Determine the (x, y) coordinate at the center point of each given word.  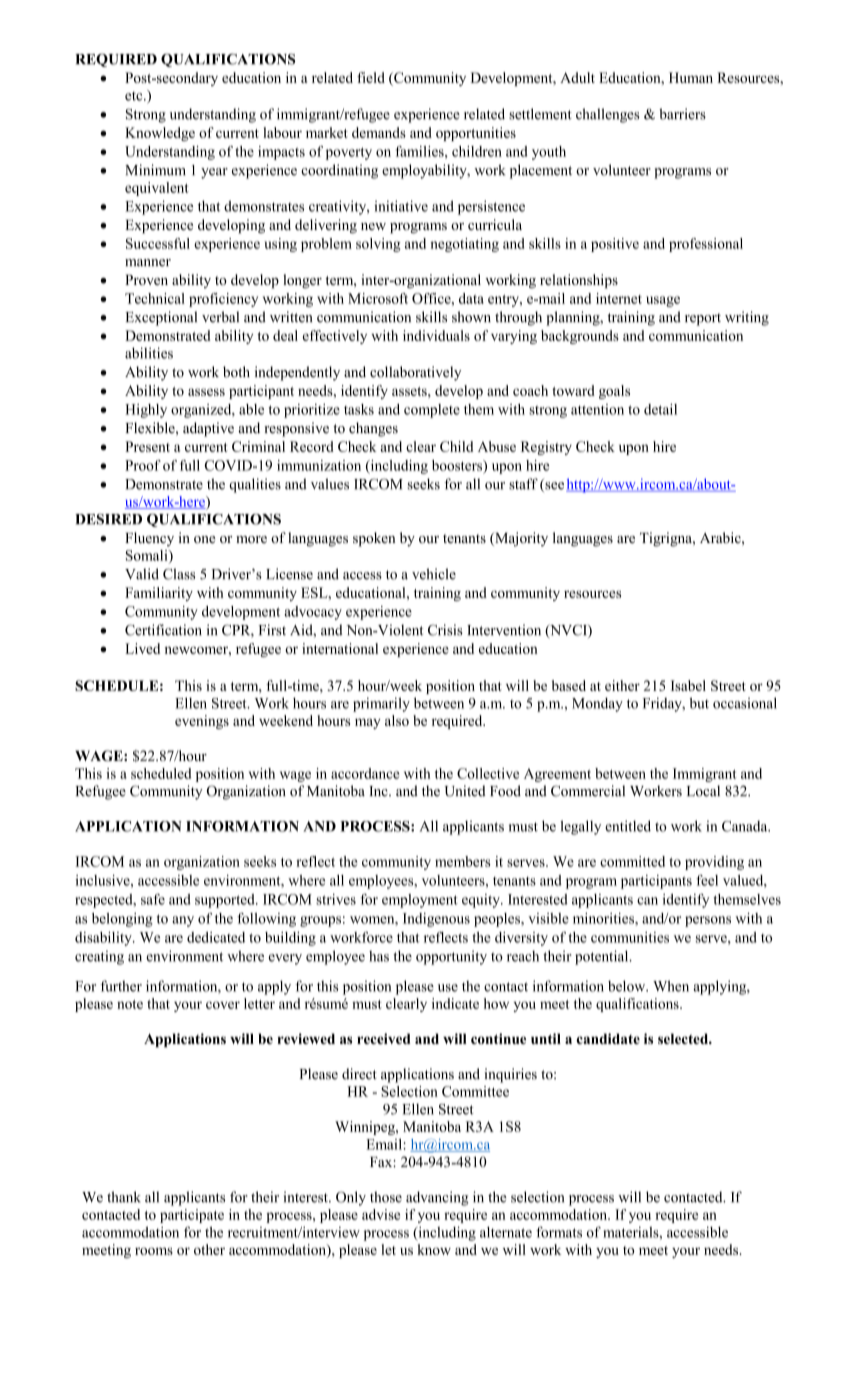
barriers (682, 114)
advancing (437, 1198)
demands (379, 132)
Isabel (688, 685)
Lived (142, 648)
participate (192, 1216)
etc (135, 96)
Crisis (445, 630)
